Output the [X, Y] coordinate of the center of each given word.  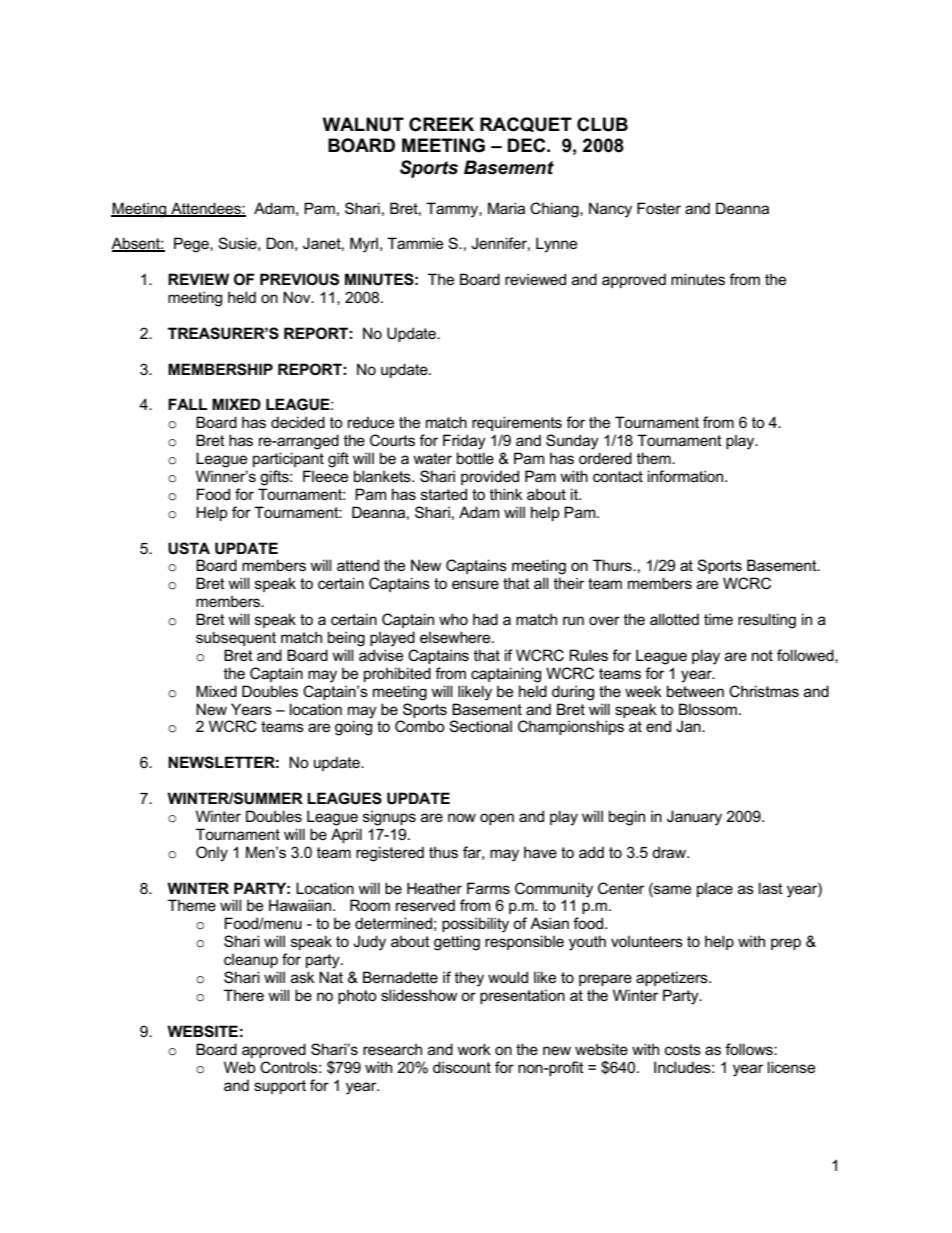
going [353, 728]
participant [288, 459]
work [474, 1049]
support [280, 1087]
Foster [659, 208]
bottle [475, 458]
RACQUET [526, 124]
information [687, 476]
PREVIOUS [299, 279]
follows [750, 1049]
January [694, 818]
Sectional [480, 726]
